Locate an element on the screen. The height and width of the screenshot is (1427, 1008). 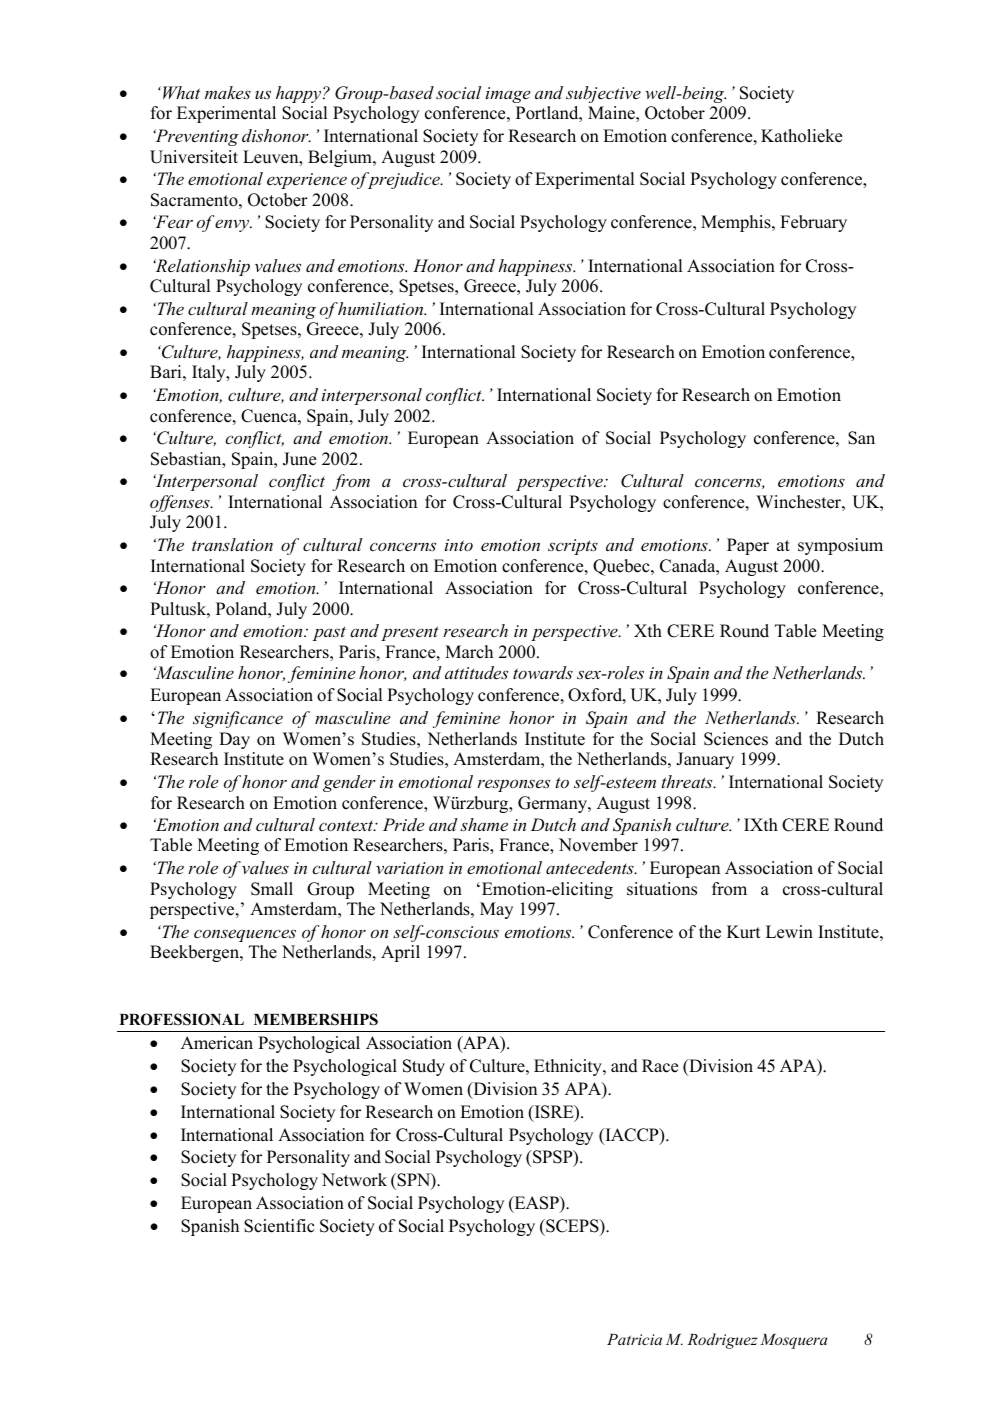
image is located at coordinates (508, 95).
